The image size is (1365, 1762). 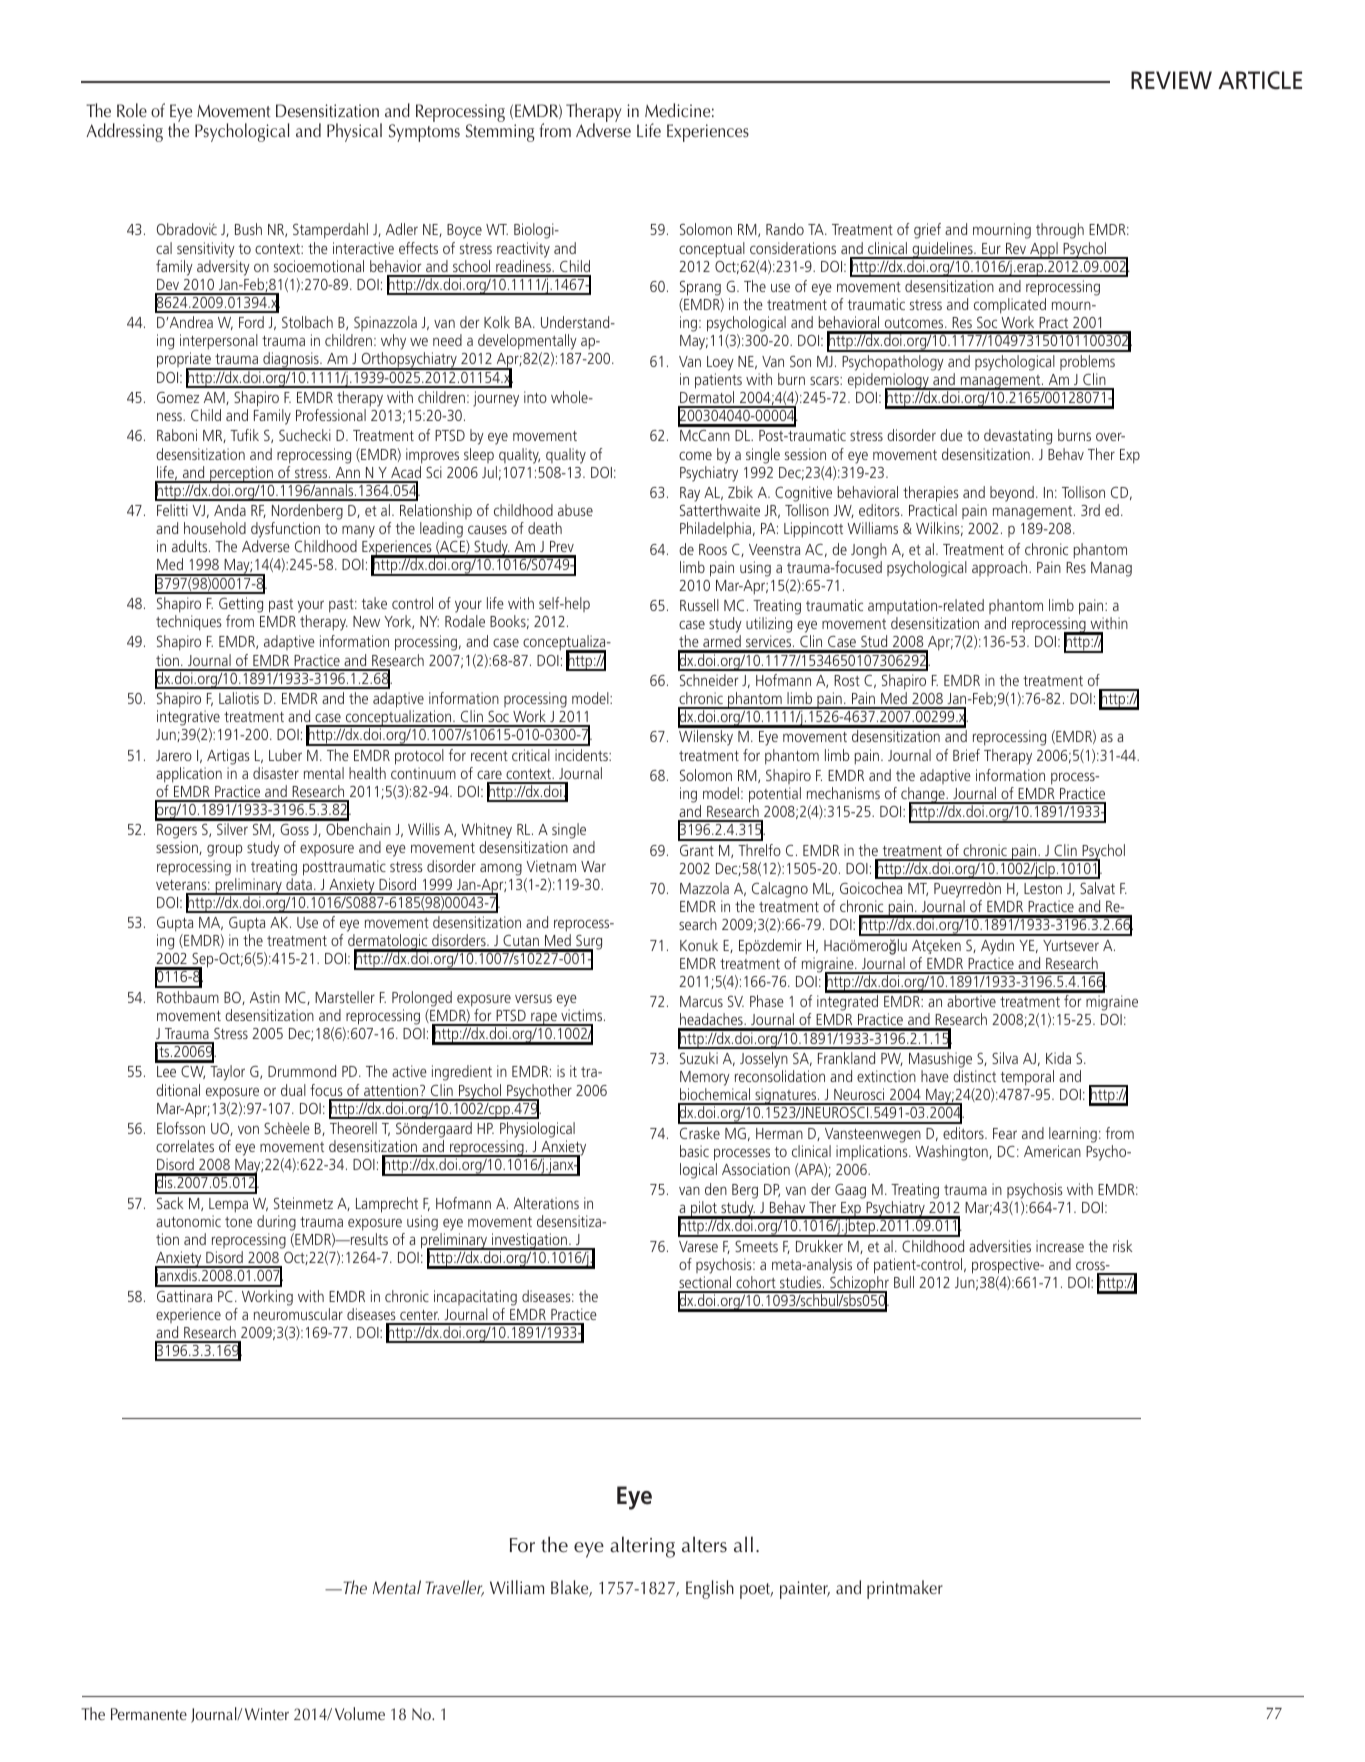 I want to click on New, so click(x=366, y=621).
